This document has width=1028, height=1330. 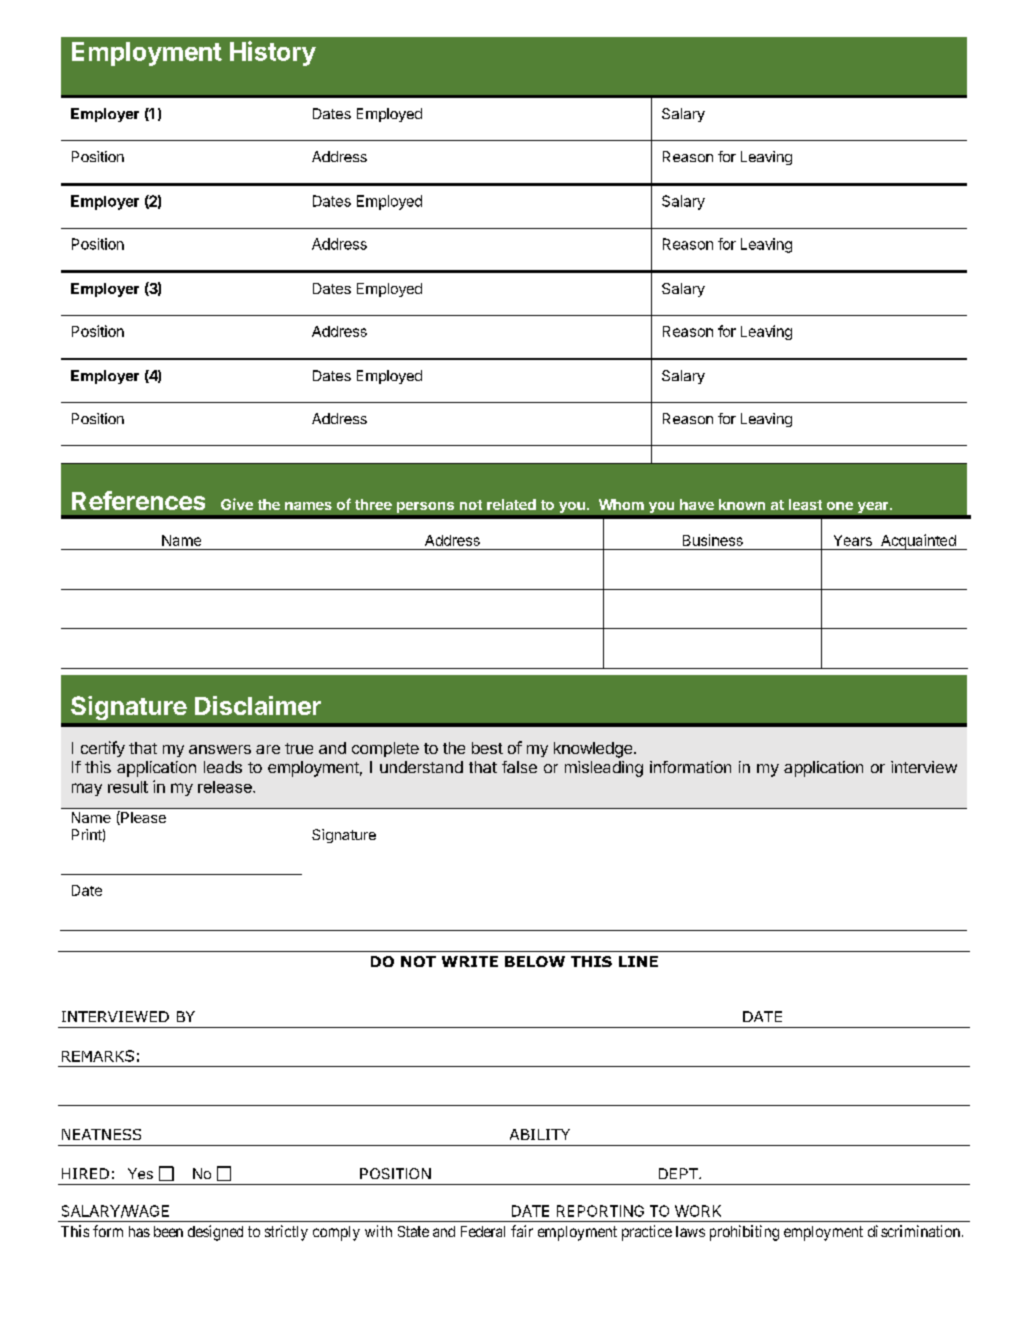 I want to click on History, so click(x=273, y=53).
